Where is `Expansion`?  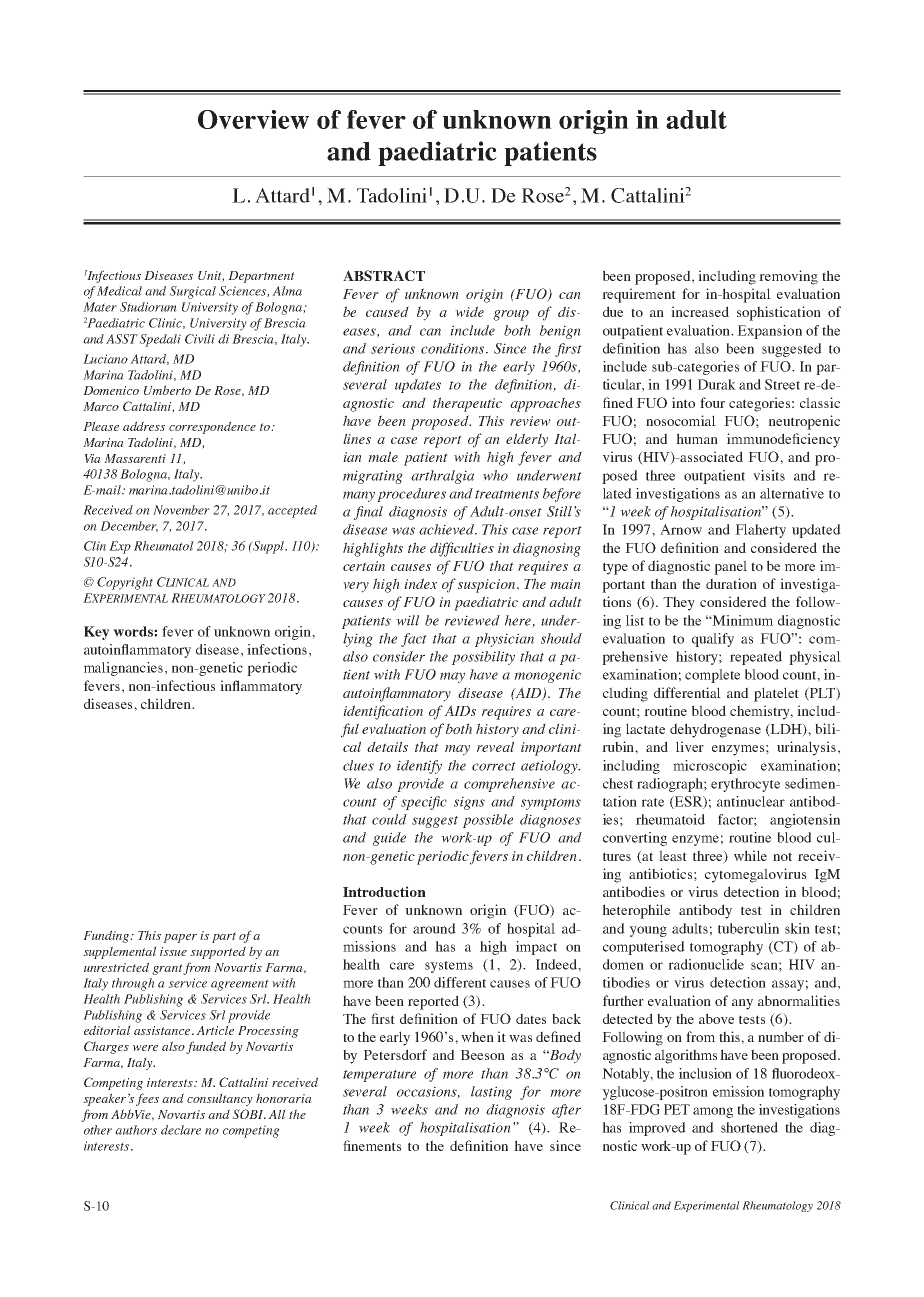 Expansion is located at coordinates (769, 332).
